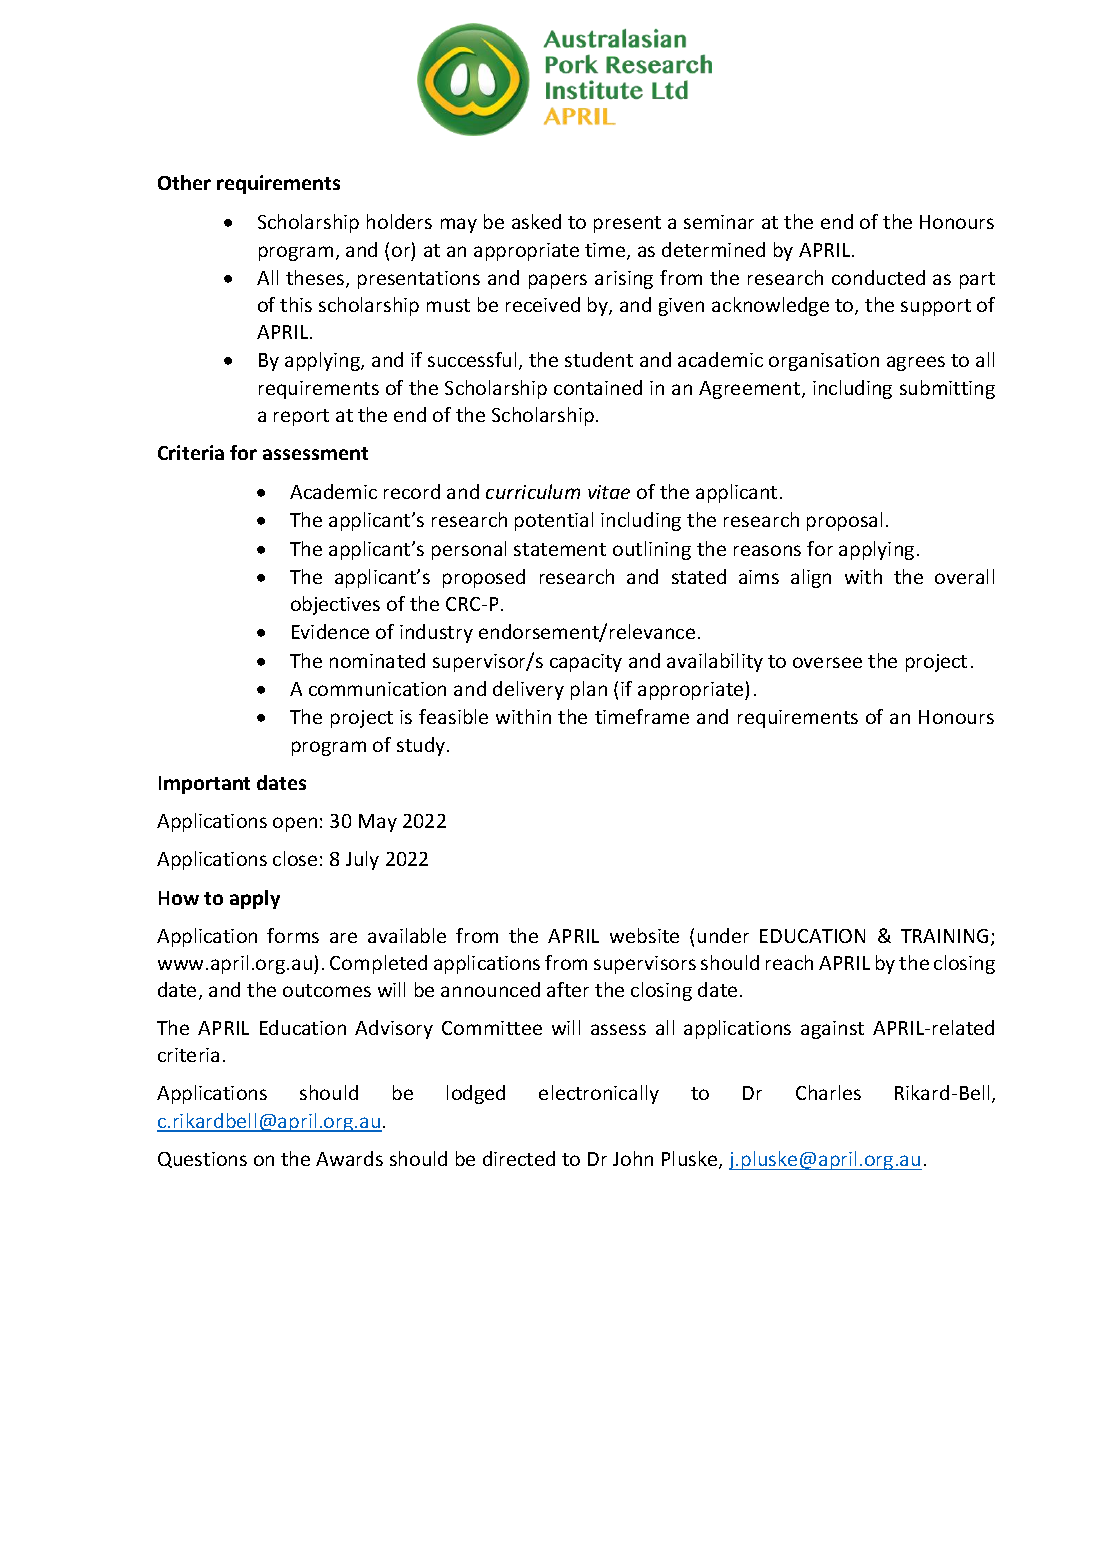  Describe the element at coordinates (878, 277) in the page. I see `conducted` at that location.
